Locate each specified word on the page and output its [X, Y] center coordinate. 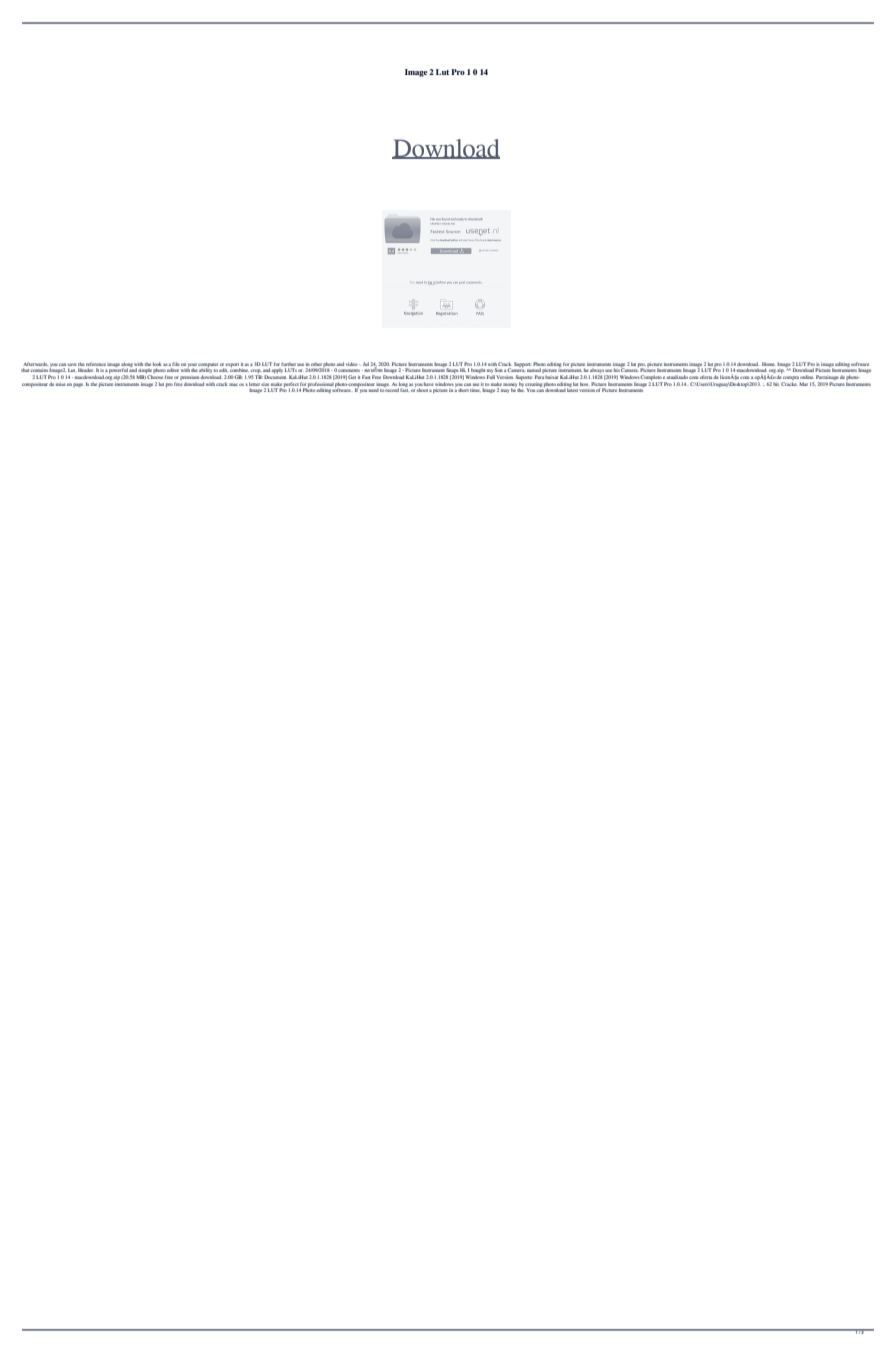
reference [96, 364]
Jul [366, 364]
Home [769, 364]
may [505, 391]
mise [61, 384]
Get [352, 377]
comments [349, 370]
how [584, 384]
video [353, 364]
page [78, 385]
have [428, 384]
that [26, 370]
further [288, 364]
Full [491, 377]
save [72, 364]
